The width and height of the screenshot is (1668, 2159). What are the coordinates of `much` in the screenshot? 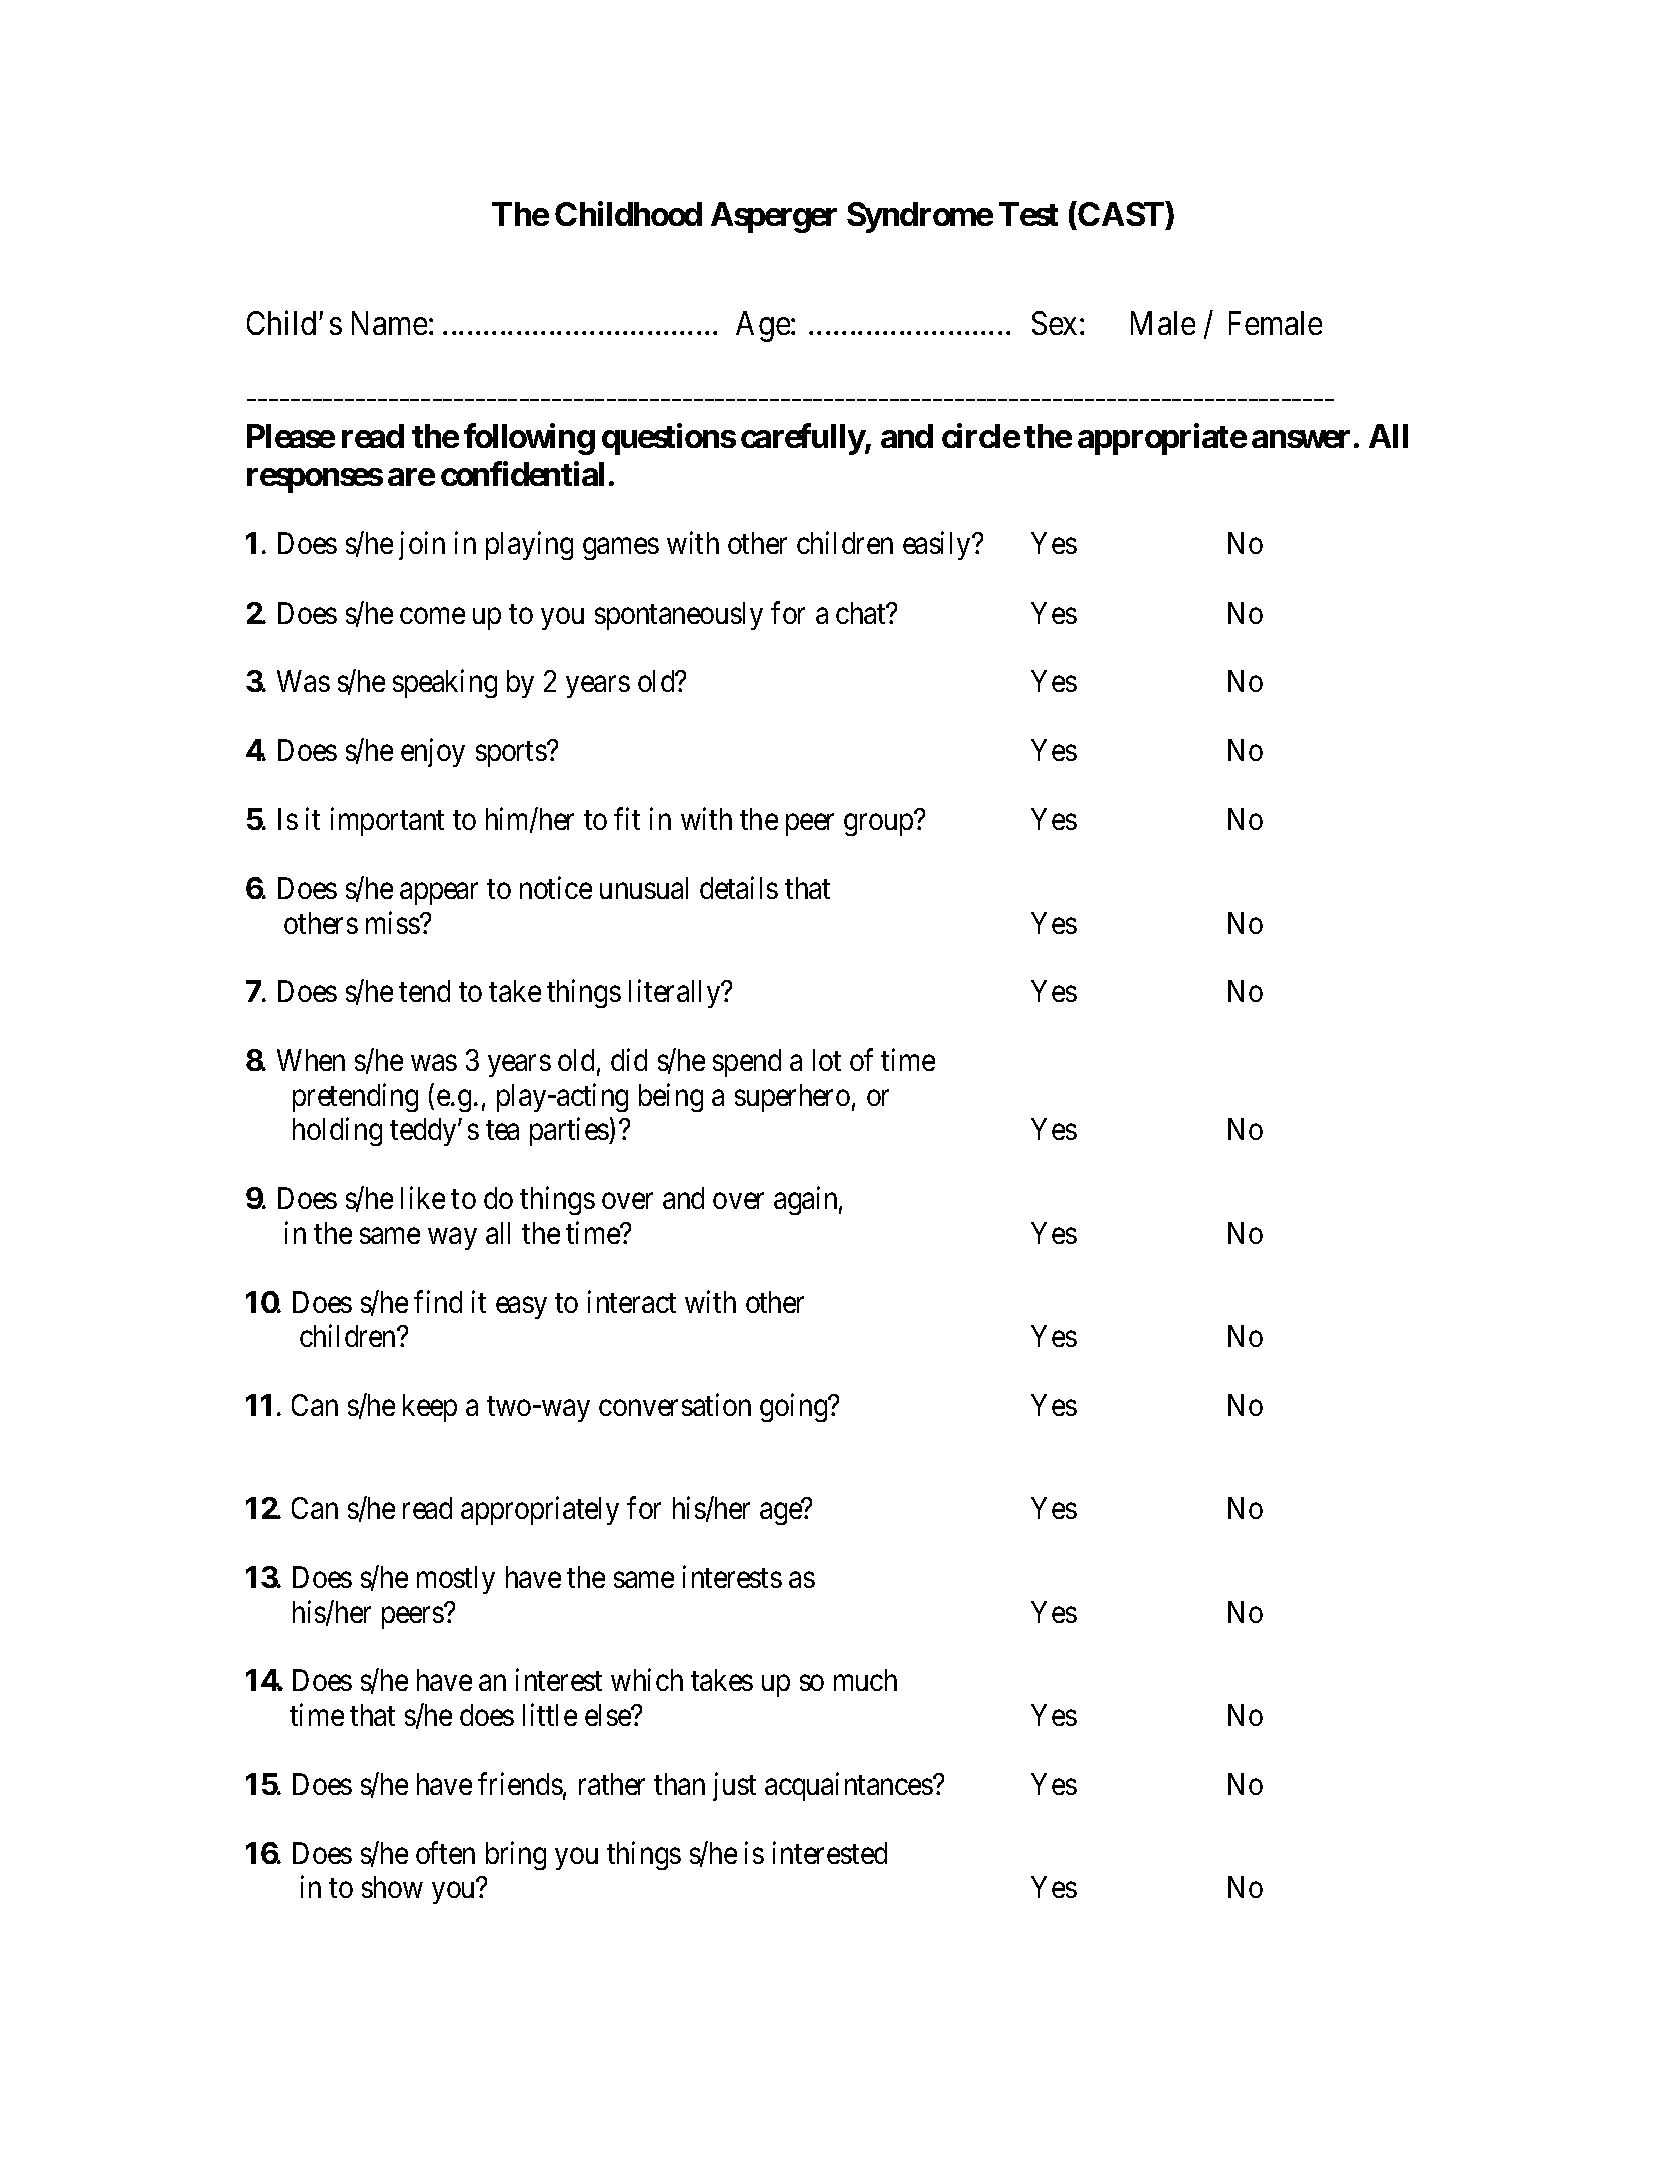 It's located at (865, 1680).
